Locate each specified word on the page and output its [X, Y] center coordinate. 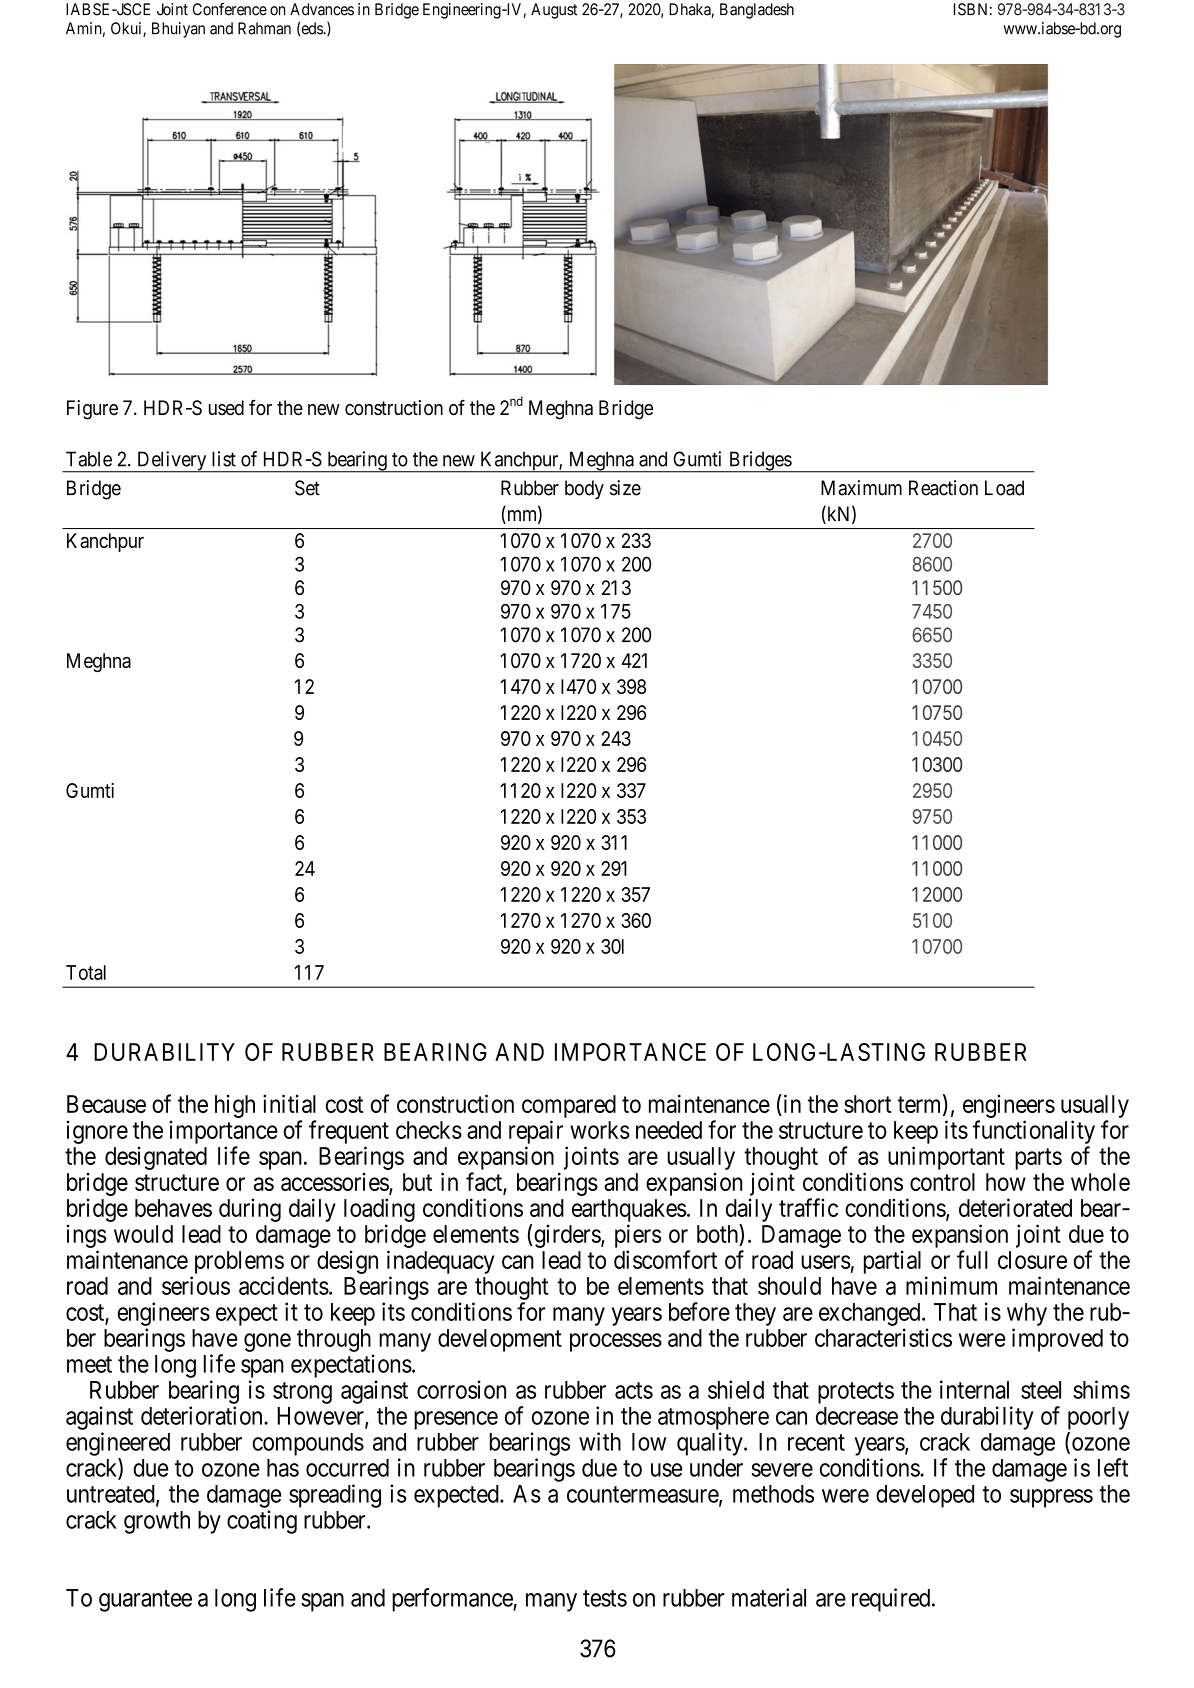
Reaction [943, 488]
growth [157, 1522]
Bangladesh [757, 11]
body [584, 490]
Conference [230, 9]
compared [569, 1106]
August [554, 11]
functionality [1034, 1132]
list [224, 459]
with [600, 1441]
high [235, 1106]
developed [925, 1496]
